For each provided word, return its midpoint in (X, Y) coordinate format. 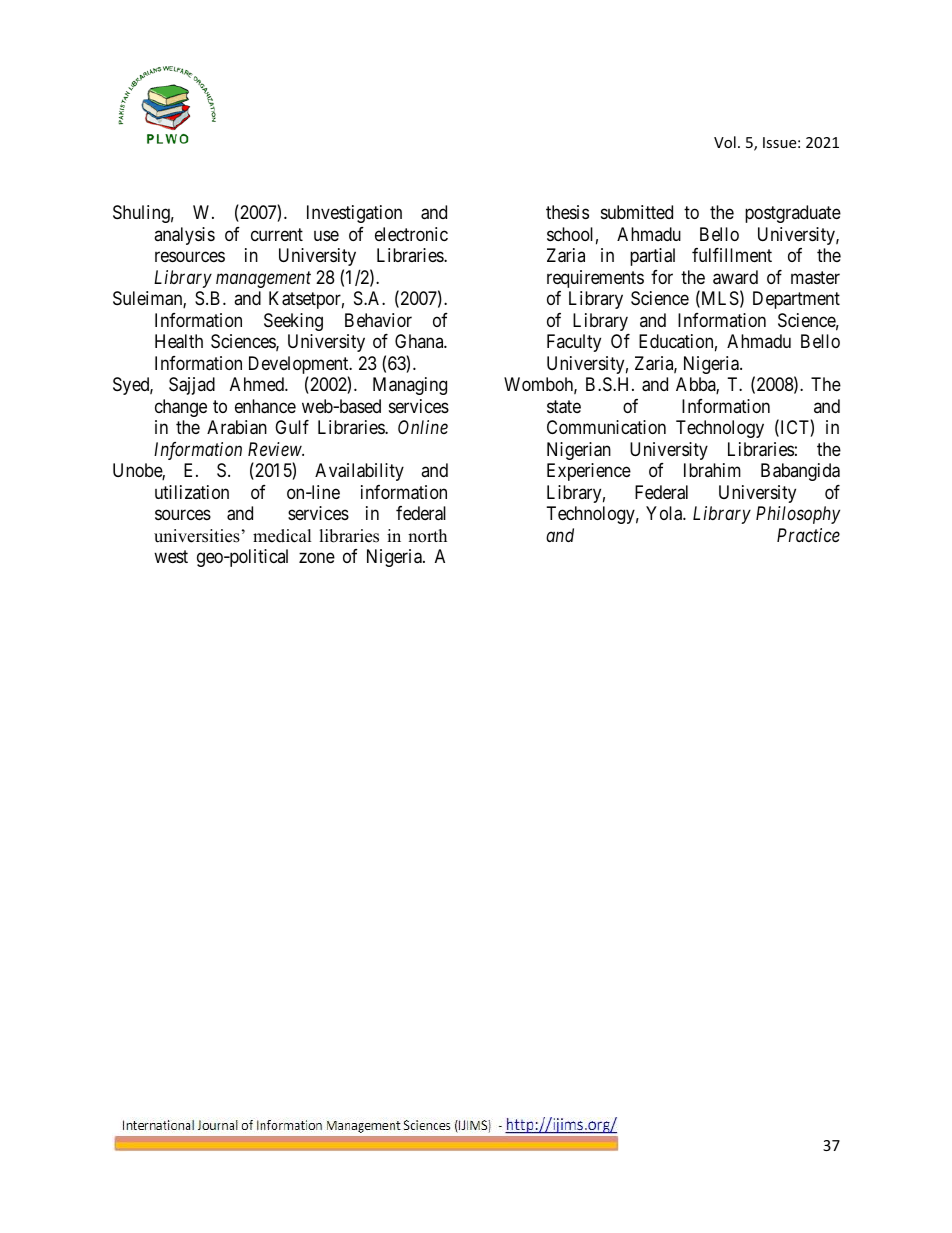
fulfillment (732, 255)
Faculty (574, 343)
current (277, 234)
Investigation (354, 214)
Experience (589, 472)
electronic (411, 234)
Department (796, 300)
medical (282, 536)
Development (300, 366)
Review (276, 449)
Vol (725, 142)
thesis (567, 212)
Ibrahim (712, 470)
